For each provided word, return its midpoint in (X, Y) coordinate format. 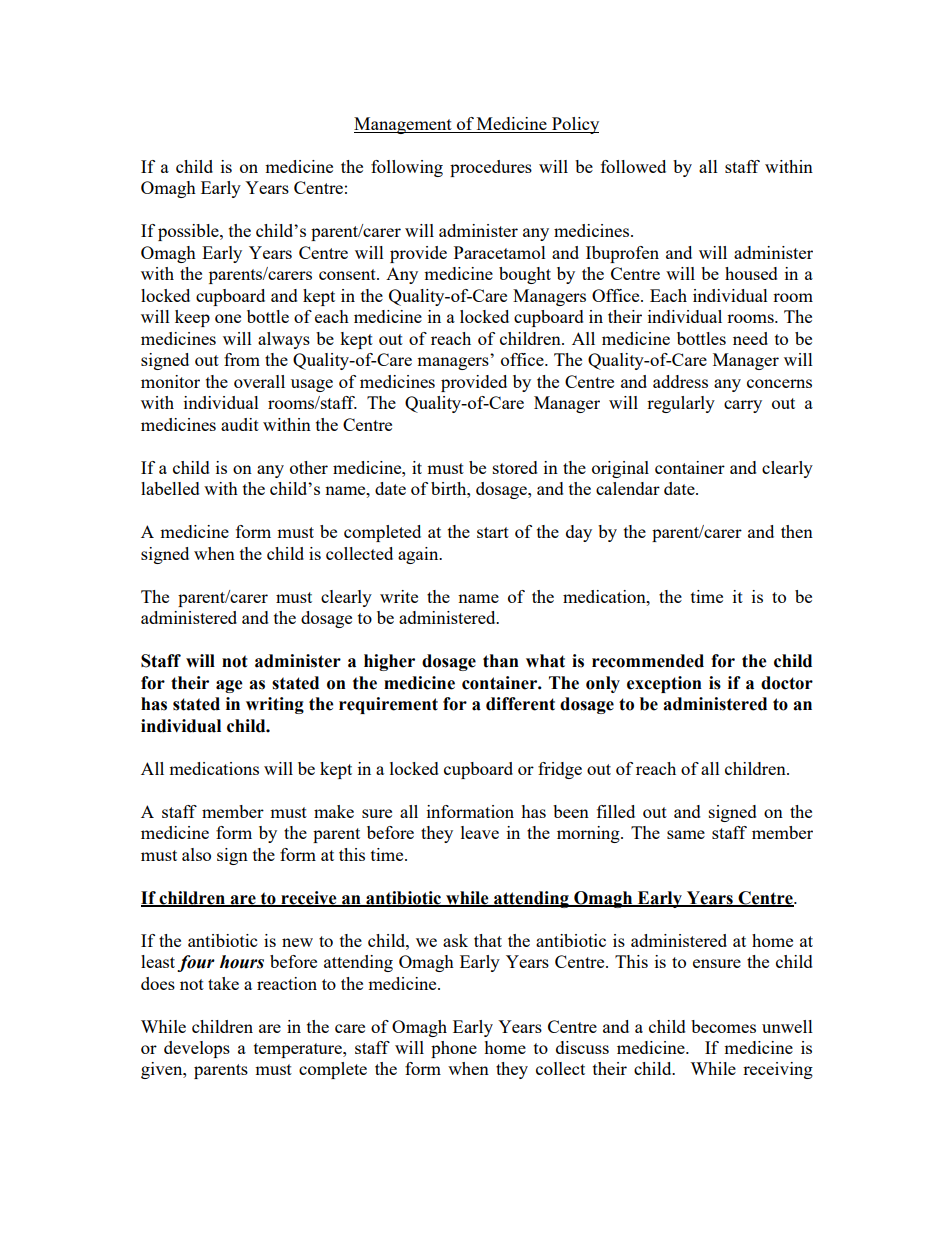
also (196, 854)
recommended (648, 661)
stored (515, 467)
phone (454, 1049)
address (680, 381)
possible (189, 232)
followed (633, 166)
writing (275, 705)
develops (197, 1049)
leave (480, 832)
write (399, 596)
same (686, 834)
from (242, 359)
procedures (491, 168)
